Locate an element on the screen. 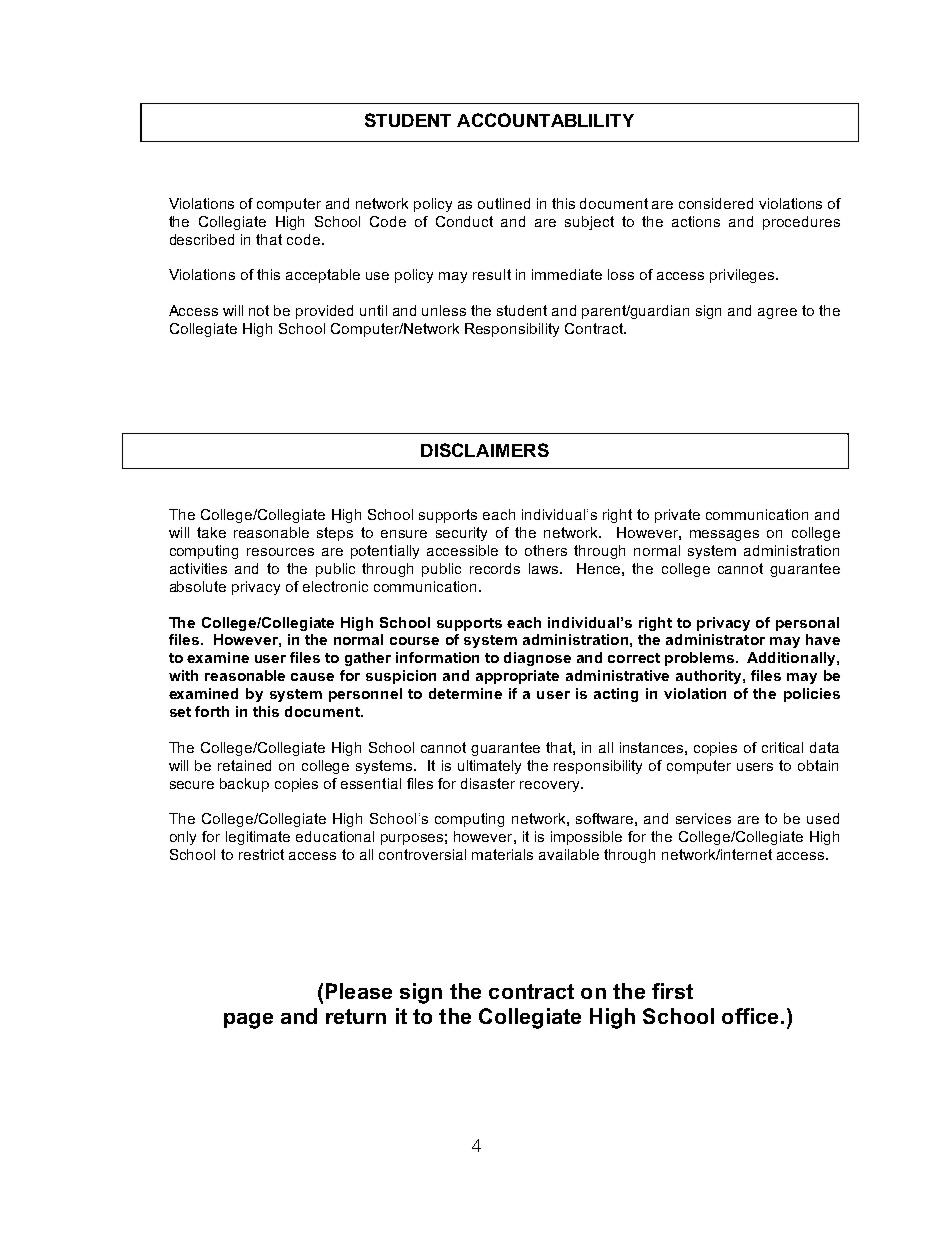 This screenshot has height=1233, width=952. office is located at coordinates (750, 1016).
